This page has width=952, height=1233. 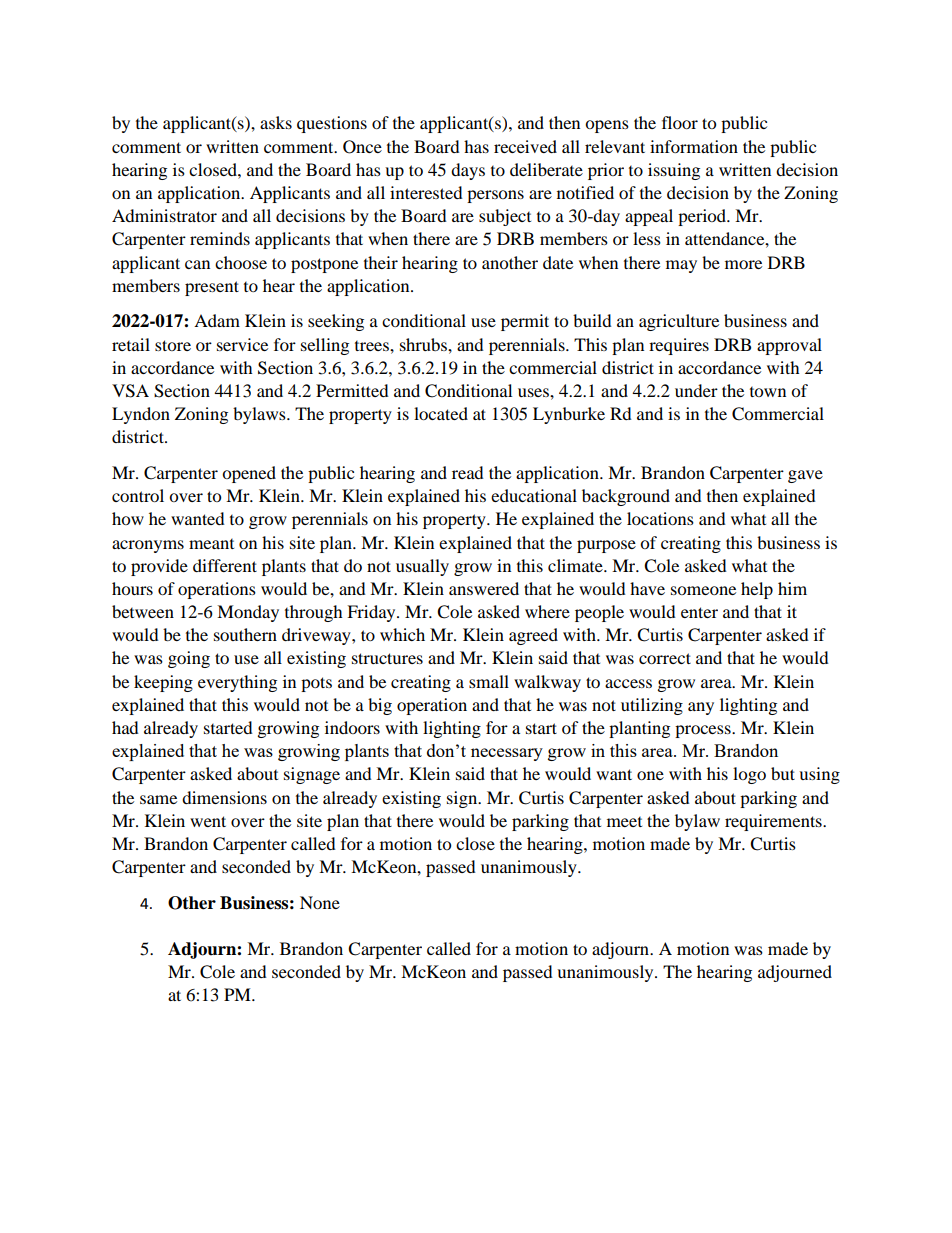 I want to click on went, so click(x=208, y=821).
